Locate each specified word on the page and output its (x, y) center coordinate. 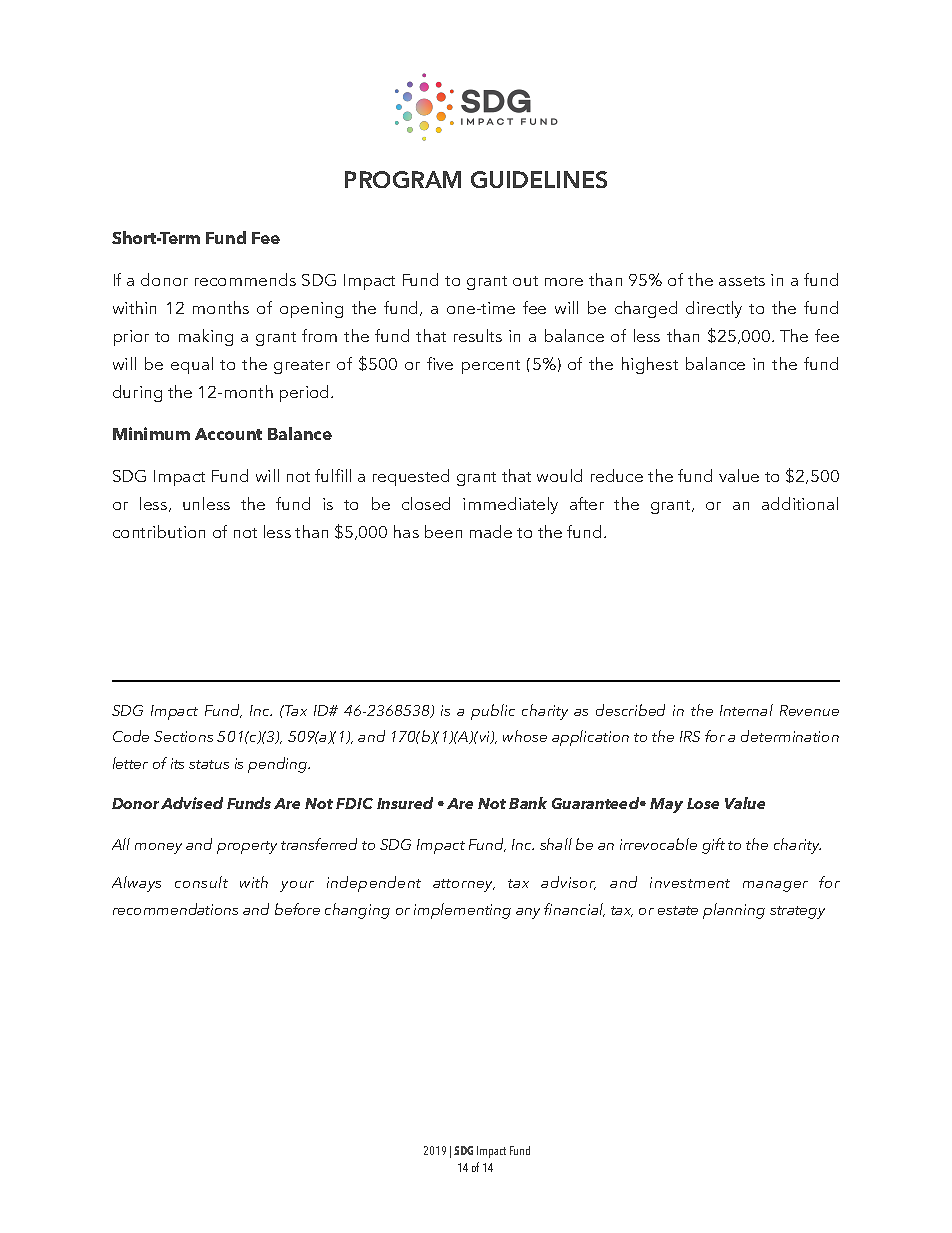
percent (491, 367)
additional (800, 503)
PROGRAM (403, 179)
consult (201, 882)
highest (650, 365)
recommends (245, 279)
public (493, 712)
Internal (746, 710)
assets (742, 281)
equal (192, 365)
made (491, 531)
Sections (183, 736)
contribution (159, 531)
